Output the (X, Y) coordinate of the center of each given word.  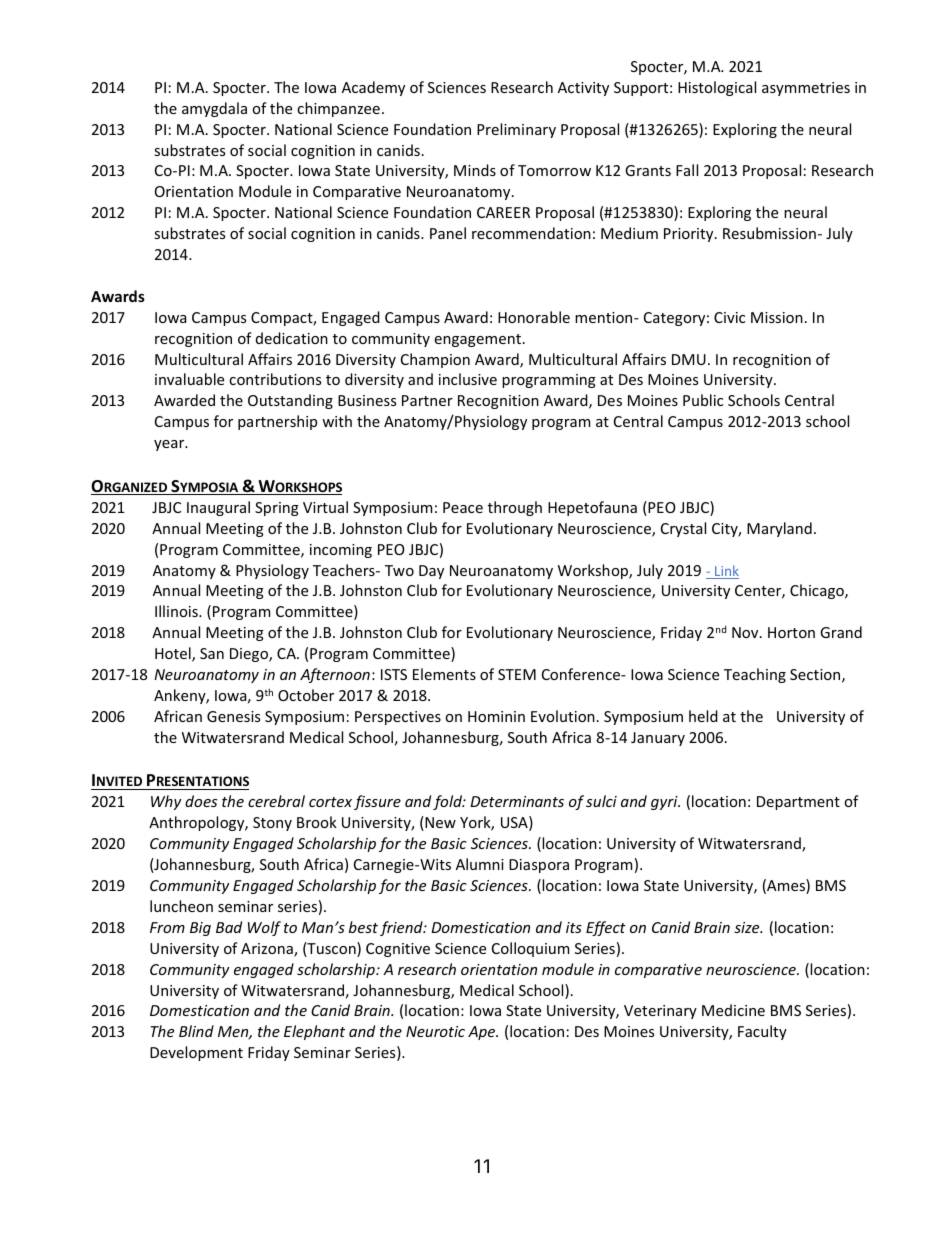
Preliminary (516, 130)
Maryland (779, 529)
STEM (517, 674)
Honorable (534, 317)
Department (798, 803)
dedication (292, 338)
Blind (196, 1031)
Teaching (755, 675)
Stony (272, 824)
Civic (729, 317)
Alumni (480, 864)
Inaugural (218, 508)
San (212, 653)
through (515, 508)
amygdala (214, 109)
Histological (717, 88)
